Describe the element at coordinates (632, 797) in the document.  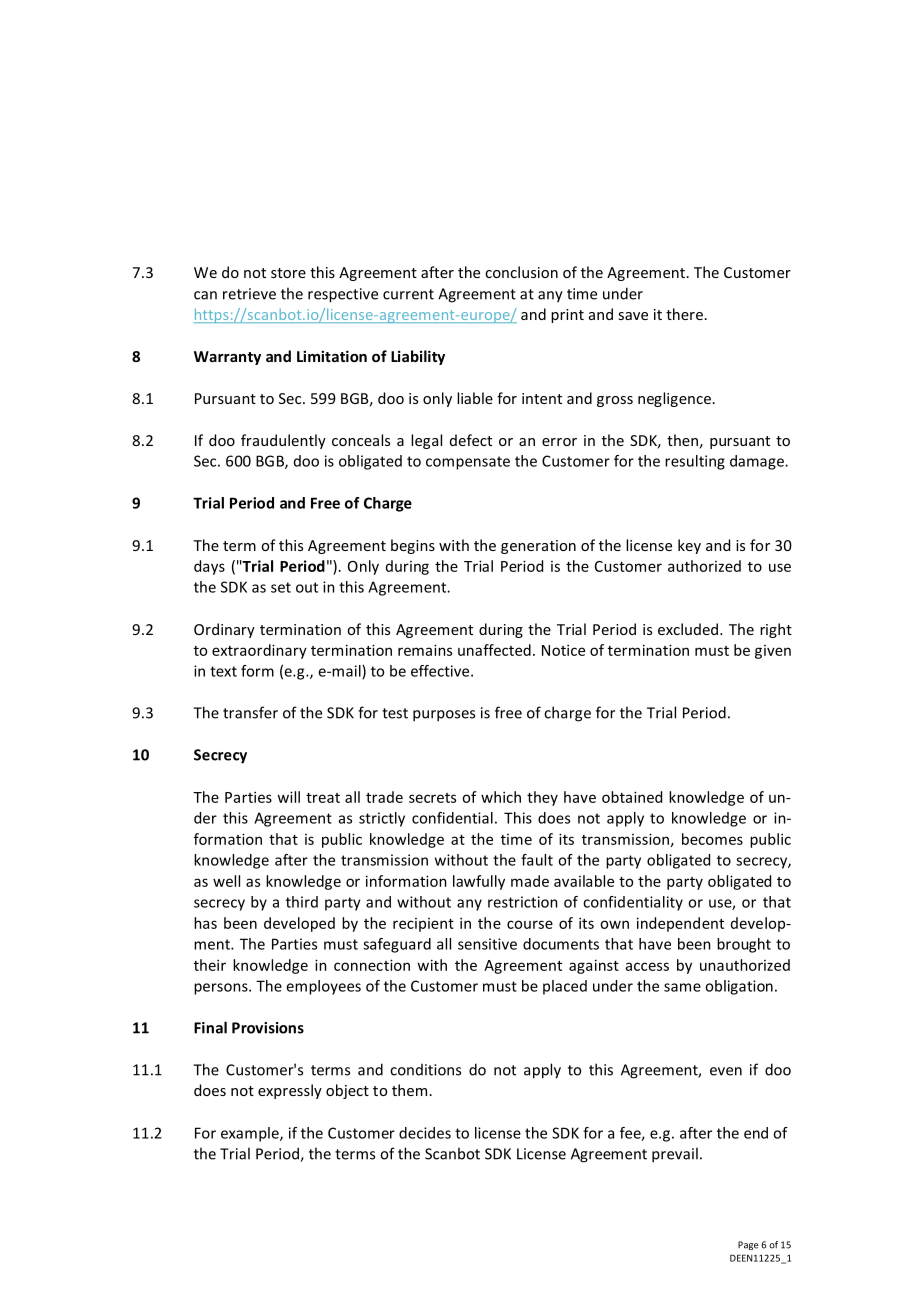
I see `obtained` at that location.
